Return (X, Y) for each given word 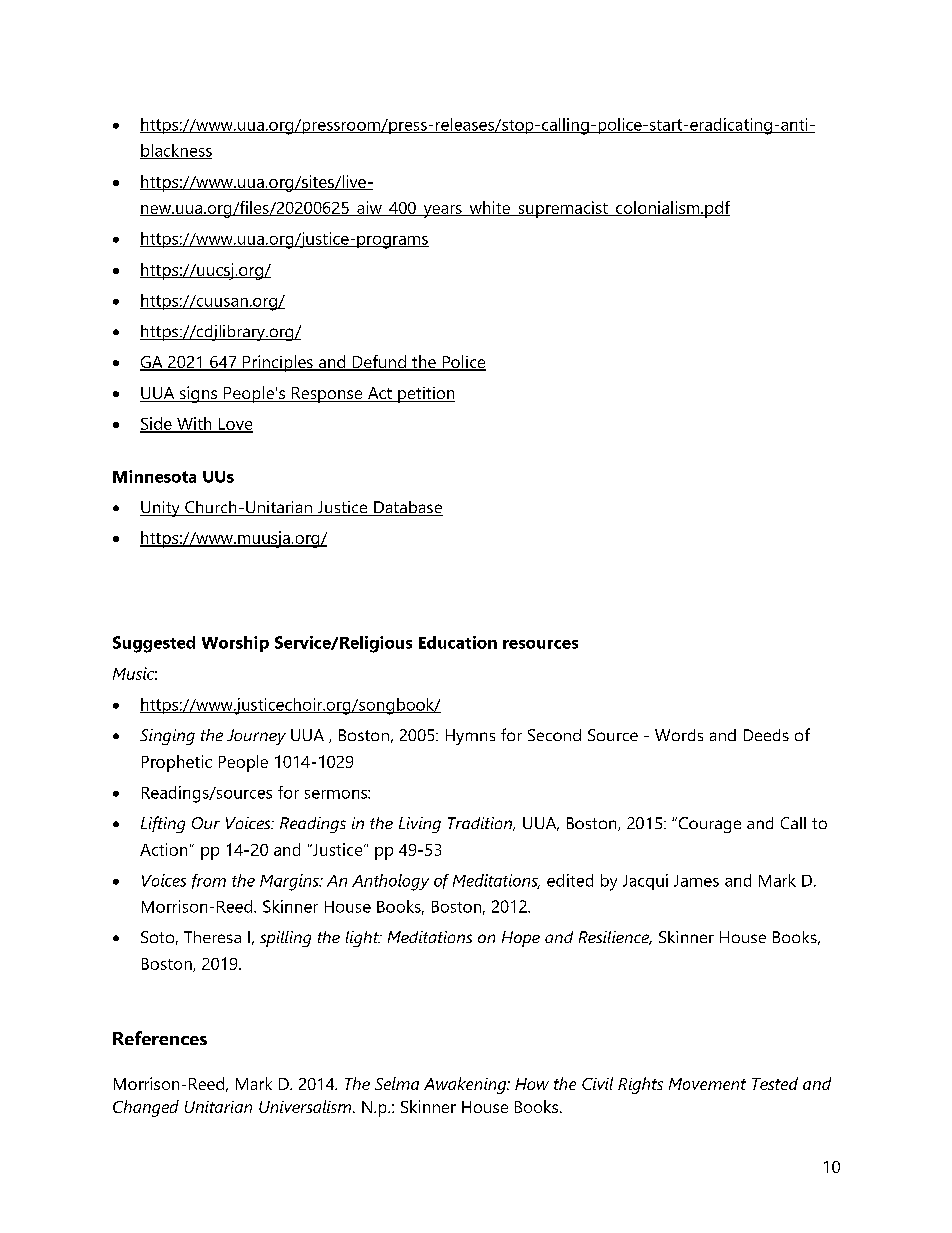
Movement (707, 1084)
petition (425, 395)
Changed (146, 1108)
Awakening (466, 1085)
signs (198, 394)
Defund (379, 363)
